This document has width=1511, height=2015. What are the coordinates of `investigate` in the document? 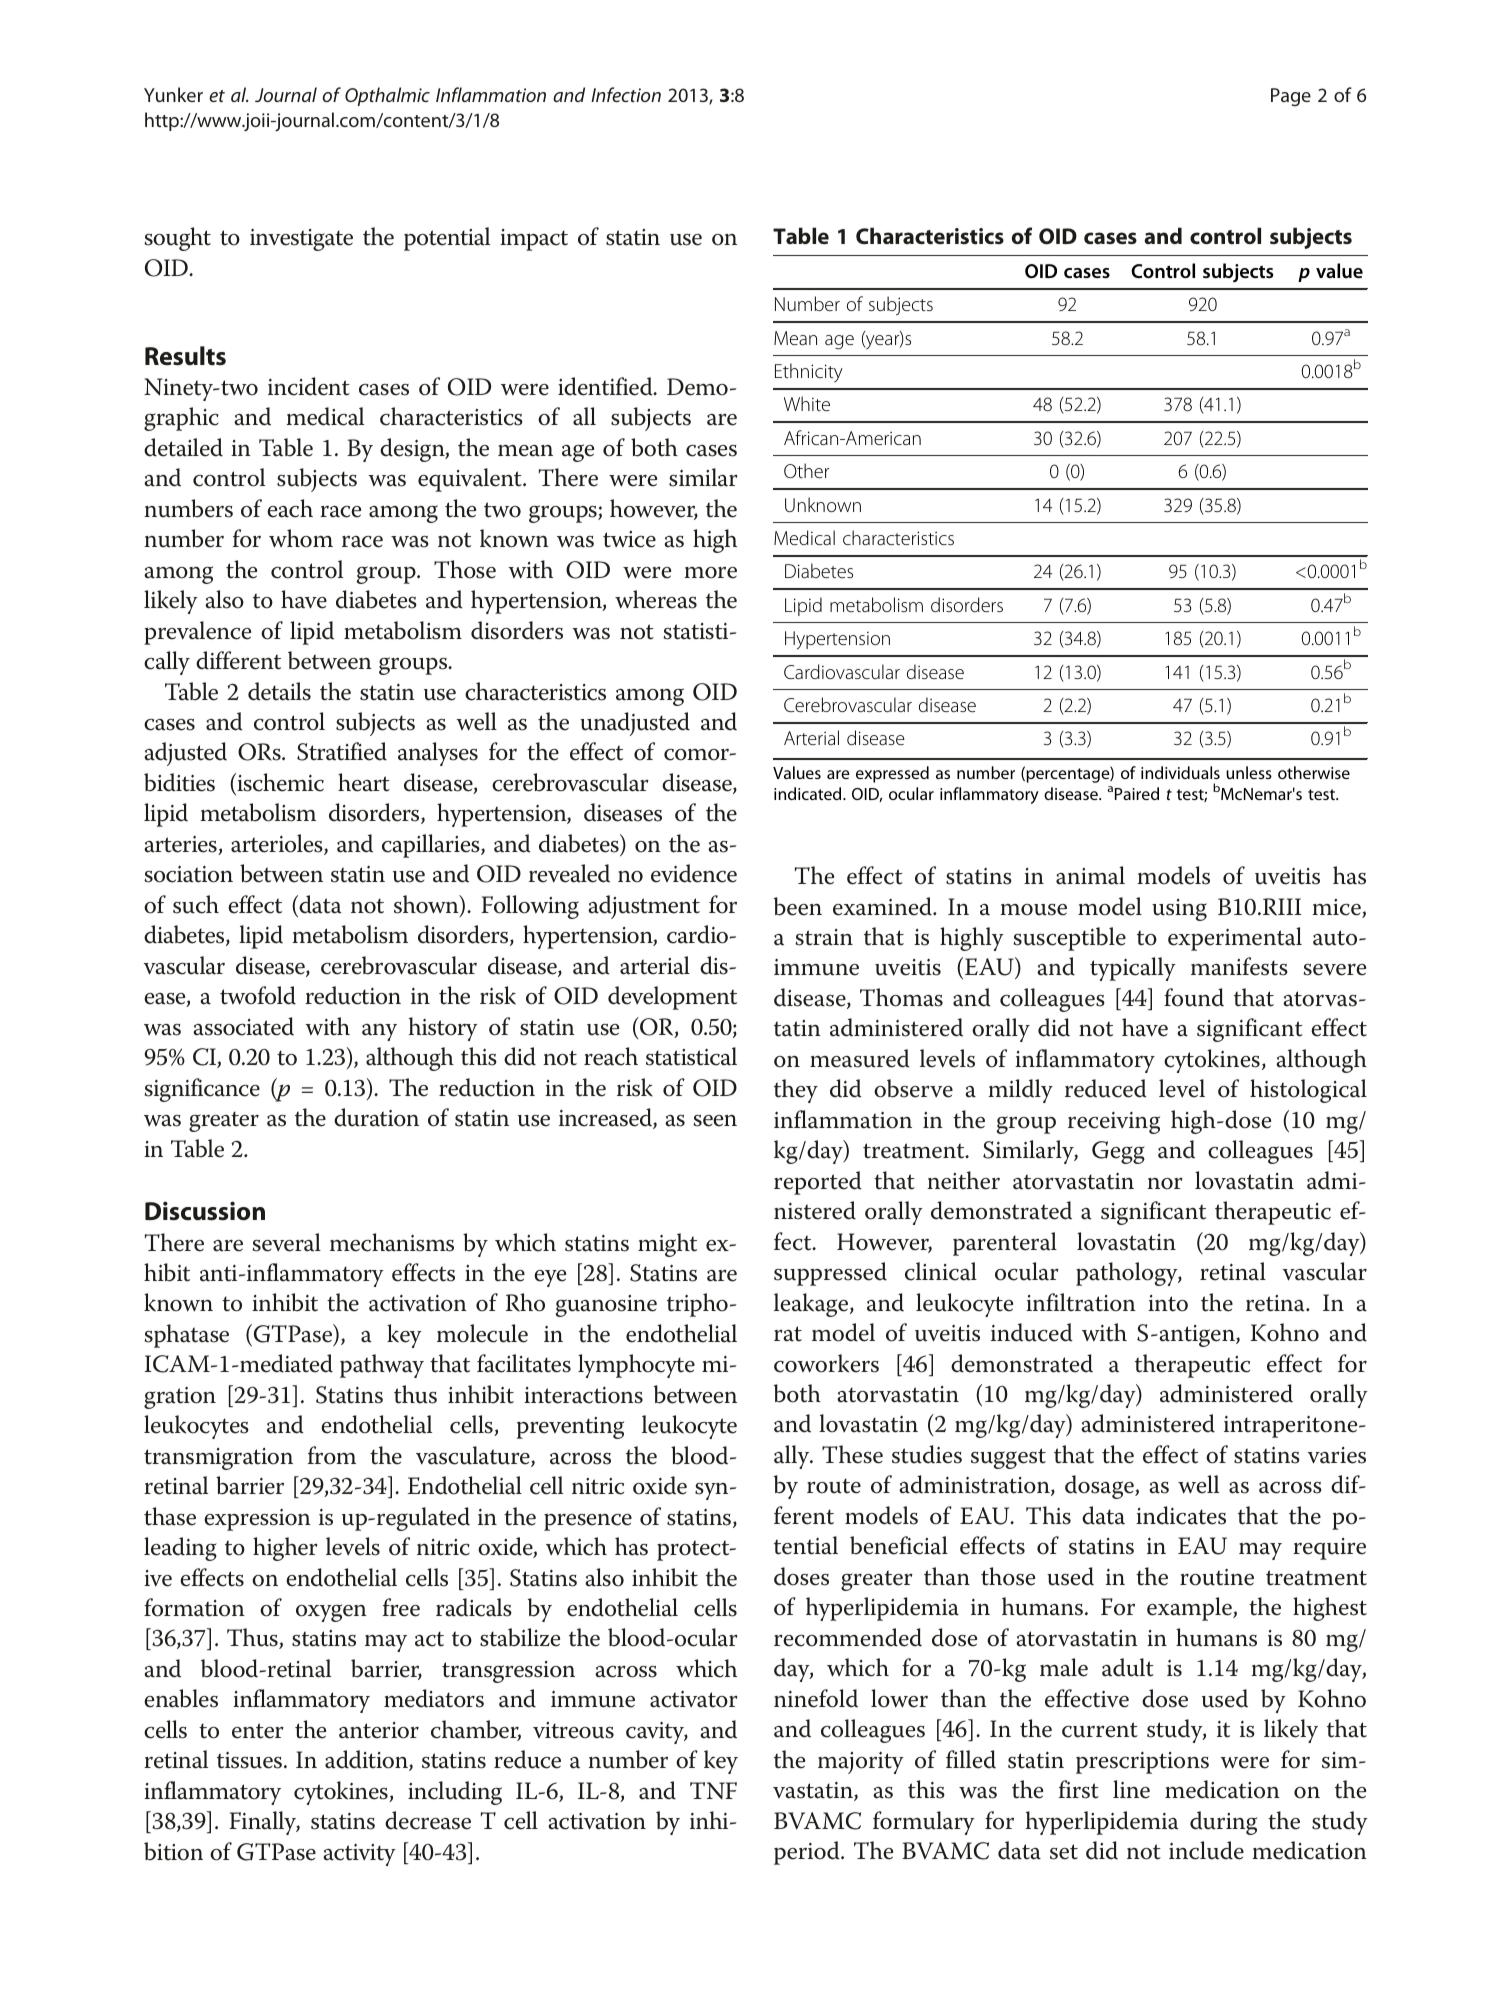 It's located at (301, 239).
